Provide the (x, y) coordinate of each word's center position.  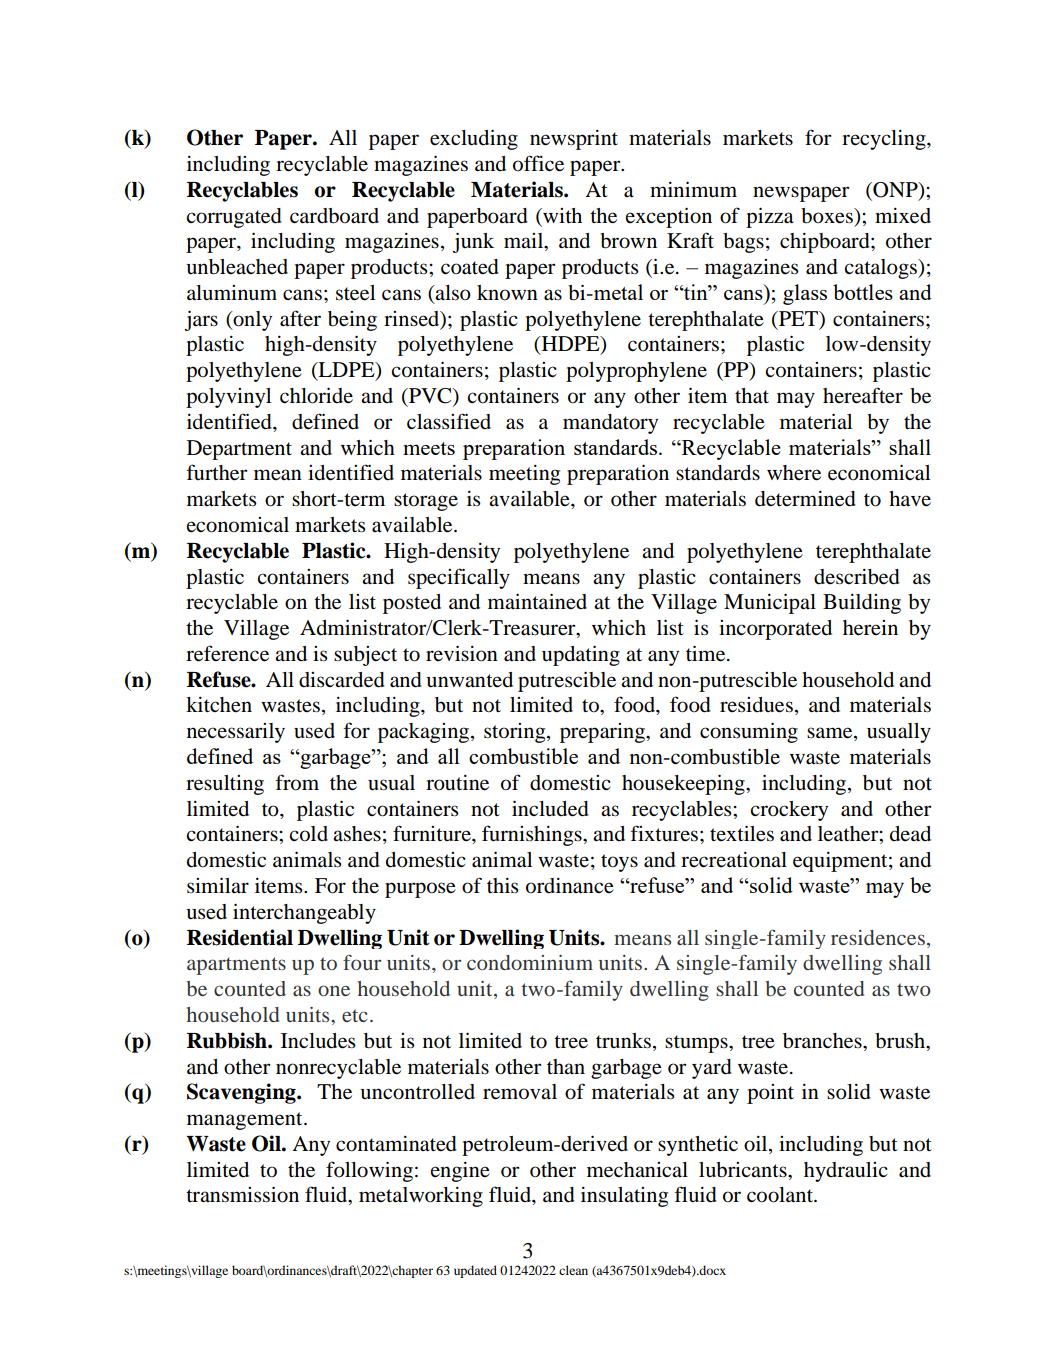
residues (756, 705)
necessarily (236, 733)
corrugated (234, 218)
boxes (828, 216)
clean (573, 1270)
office (538, 163)
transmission (242, 1194)
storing (516, 733)
